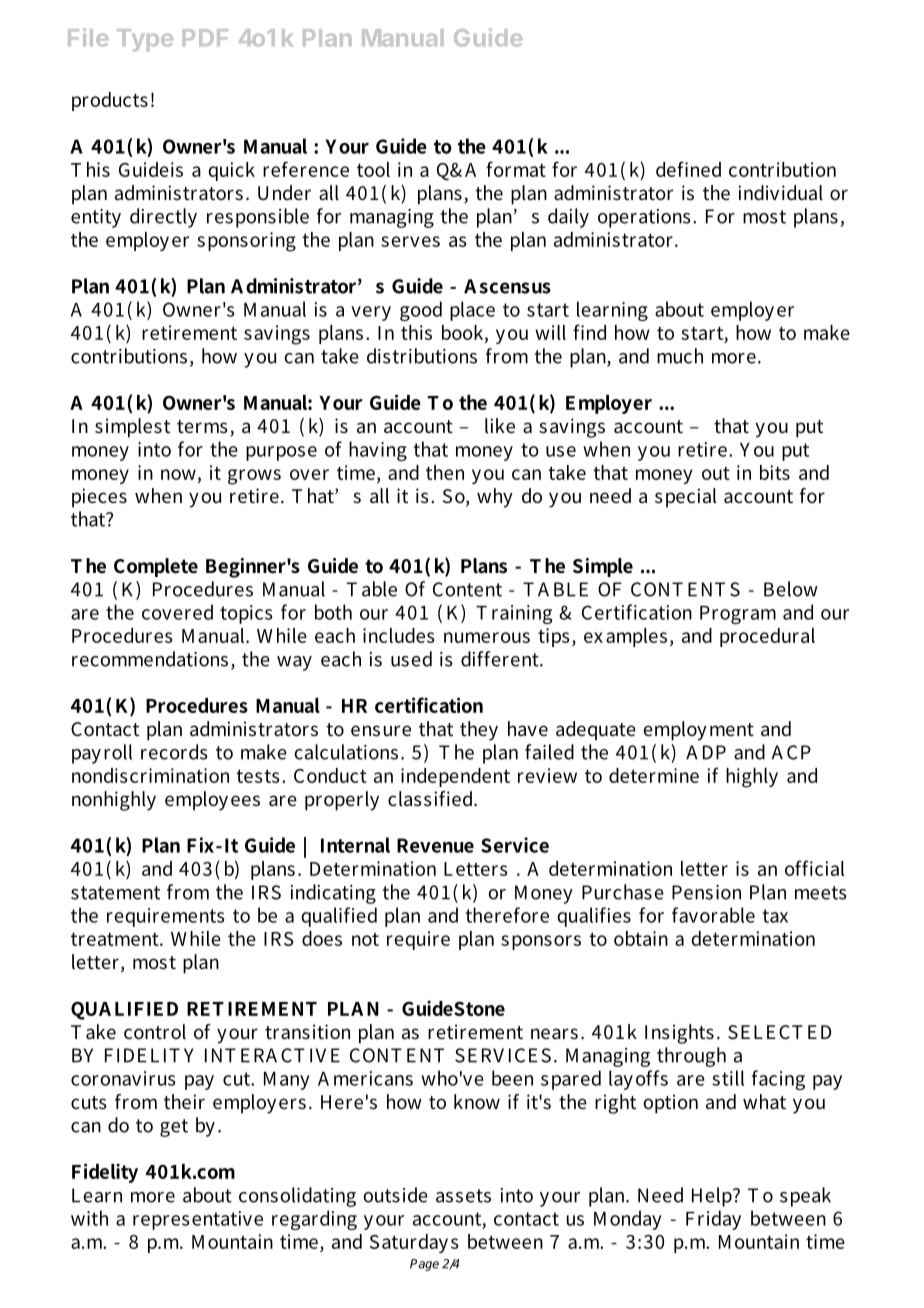  I want to click on procedural, so click(767, 637).
